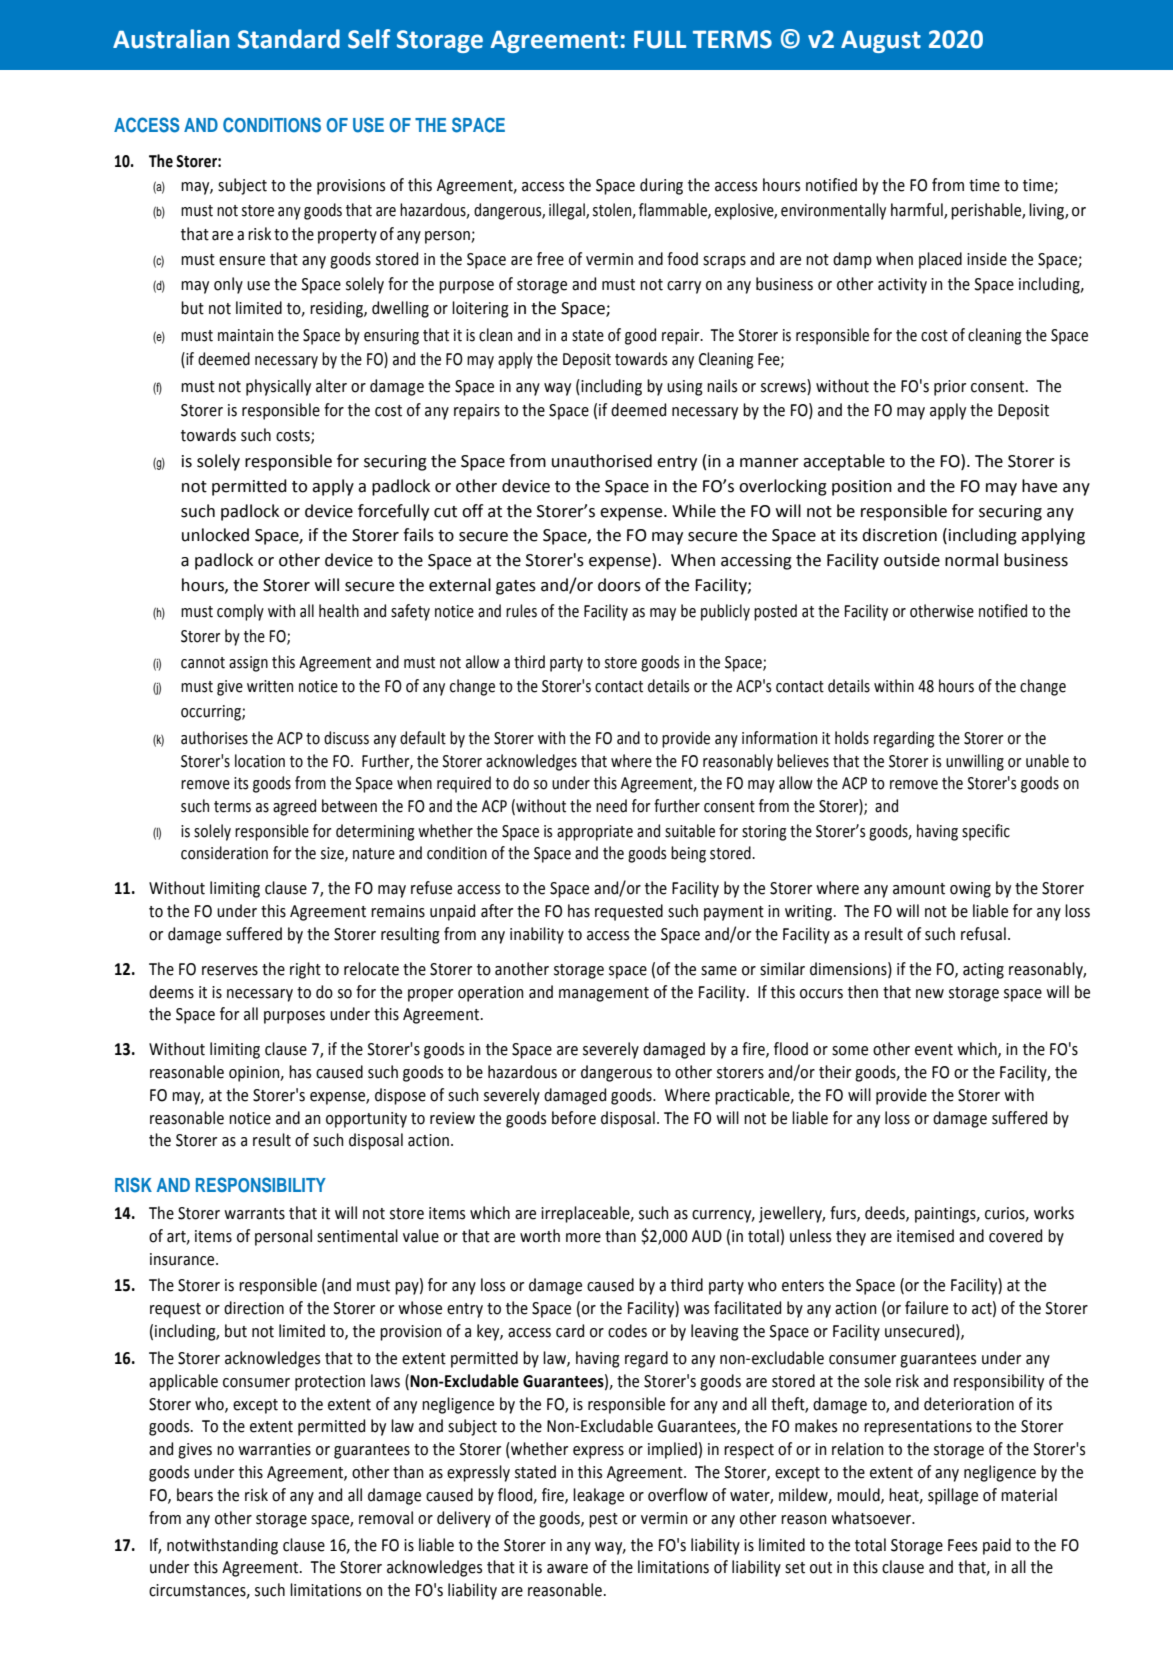 The height and width of the screenshot is (1660, 1173). I want to click on right, so click(305, 970).
